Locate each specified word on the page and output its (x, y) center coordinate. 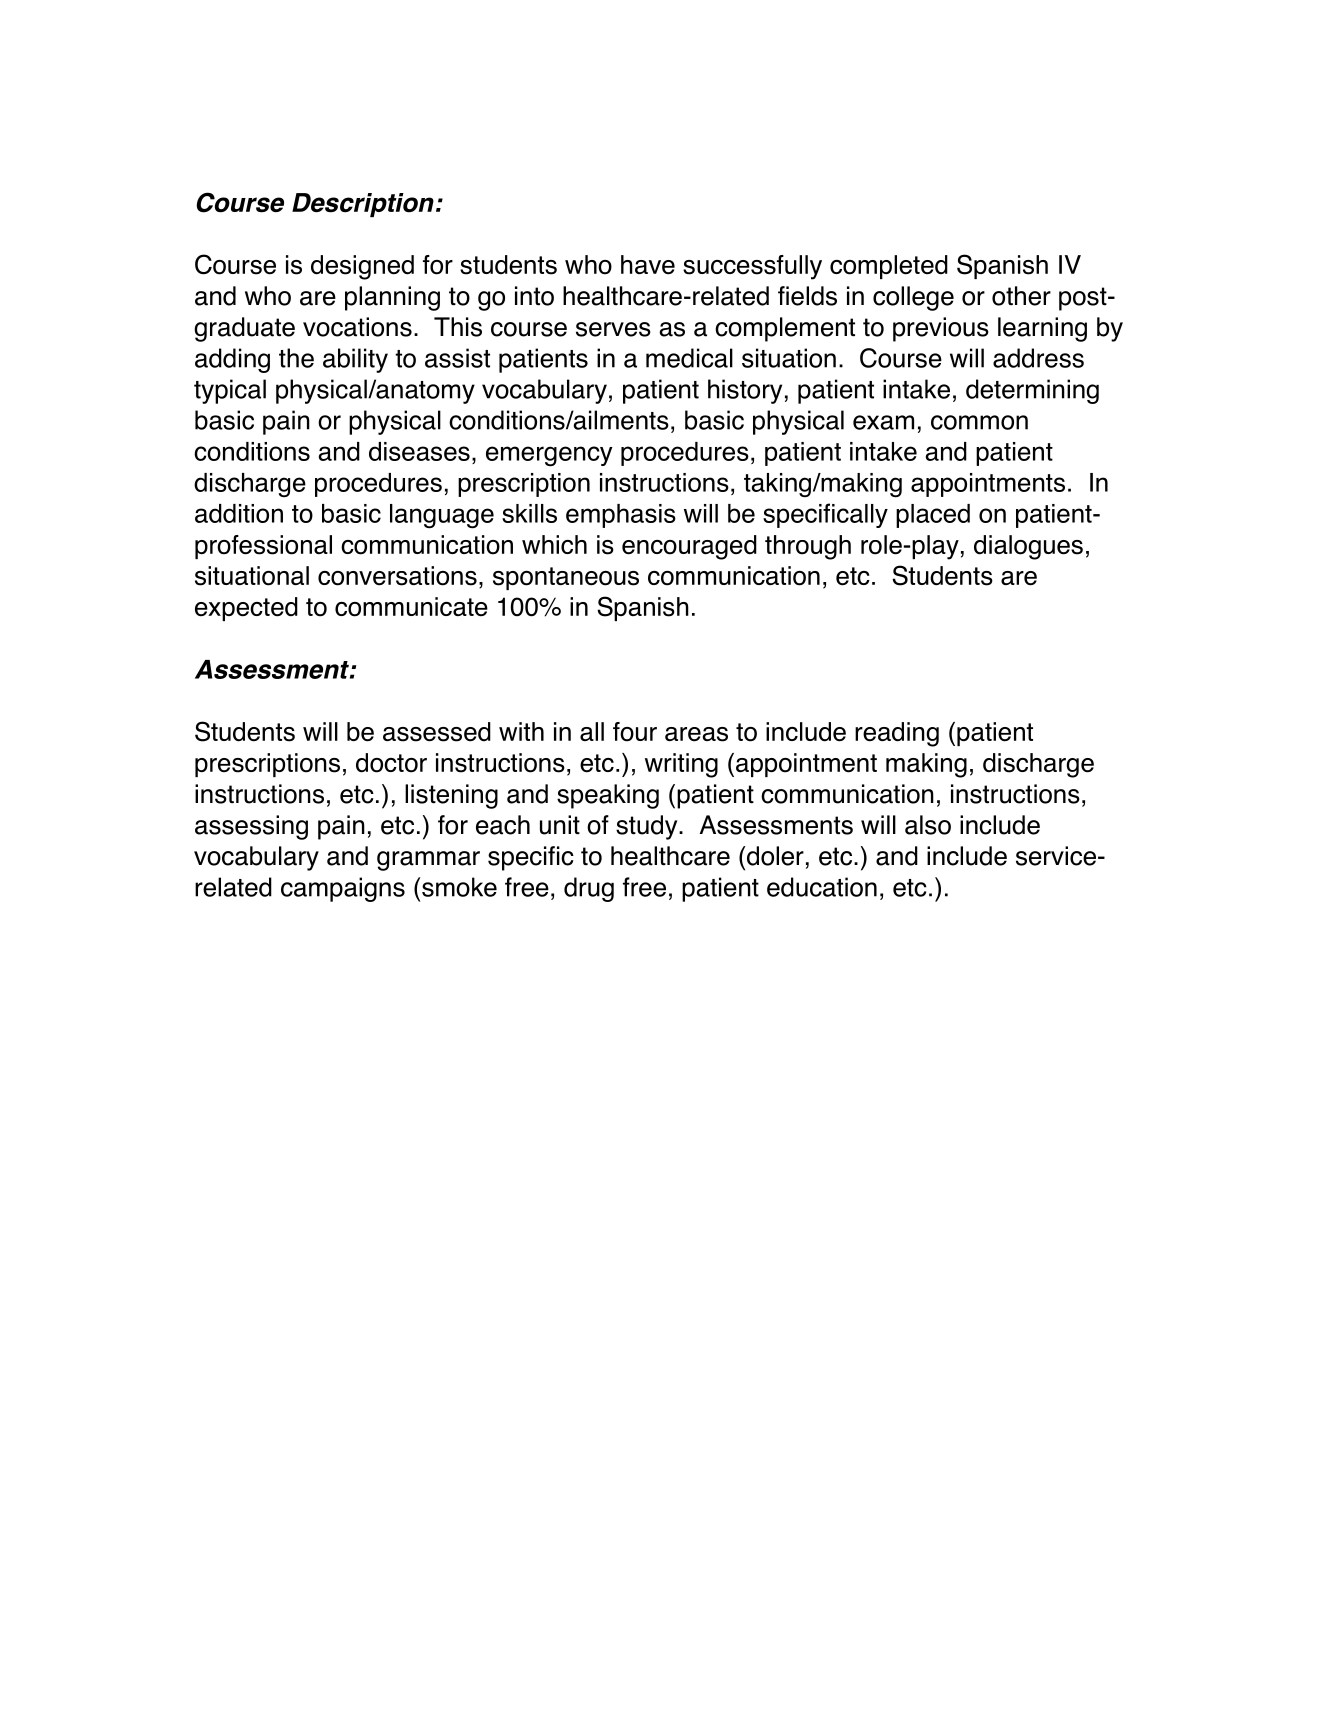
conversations (397, 576)
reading (897, 734)
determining (1032, 391)
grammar (428, 861)
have (648, 265)
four (635, 732)
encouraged (689, 547)
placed (933, 516)
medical (689, 358)
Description (363, 205)
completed (889, 267)
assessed (437, 732)
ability (355, 360)
